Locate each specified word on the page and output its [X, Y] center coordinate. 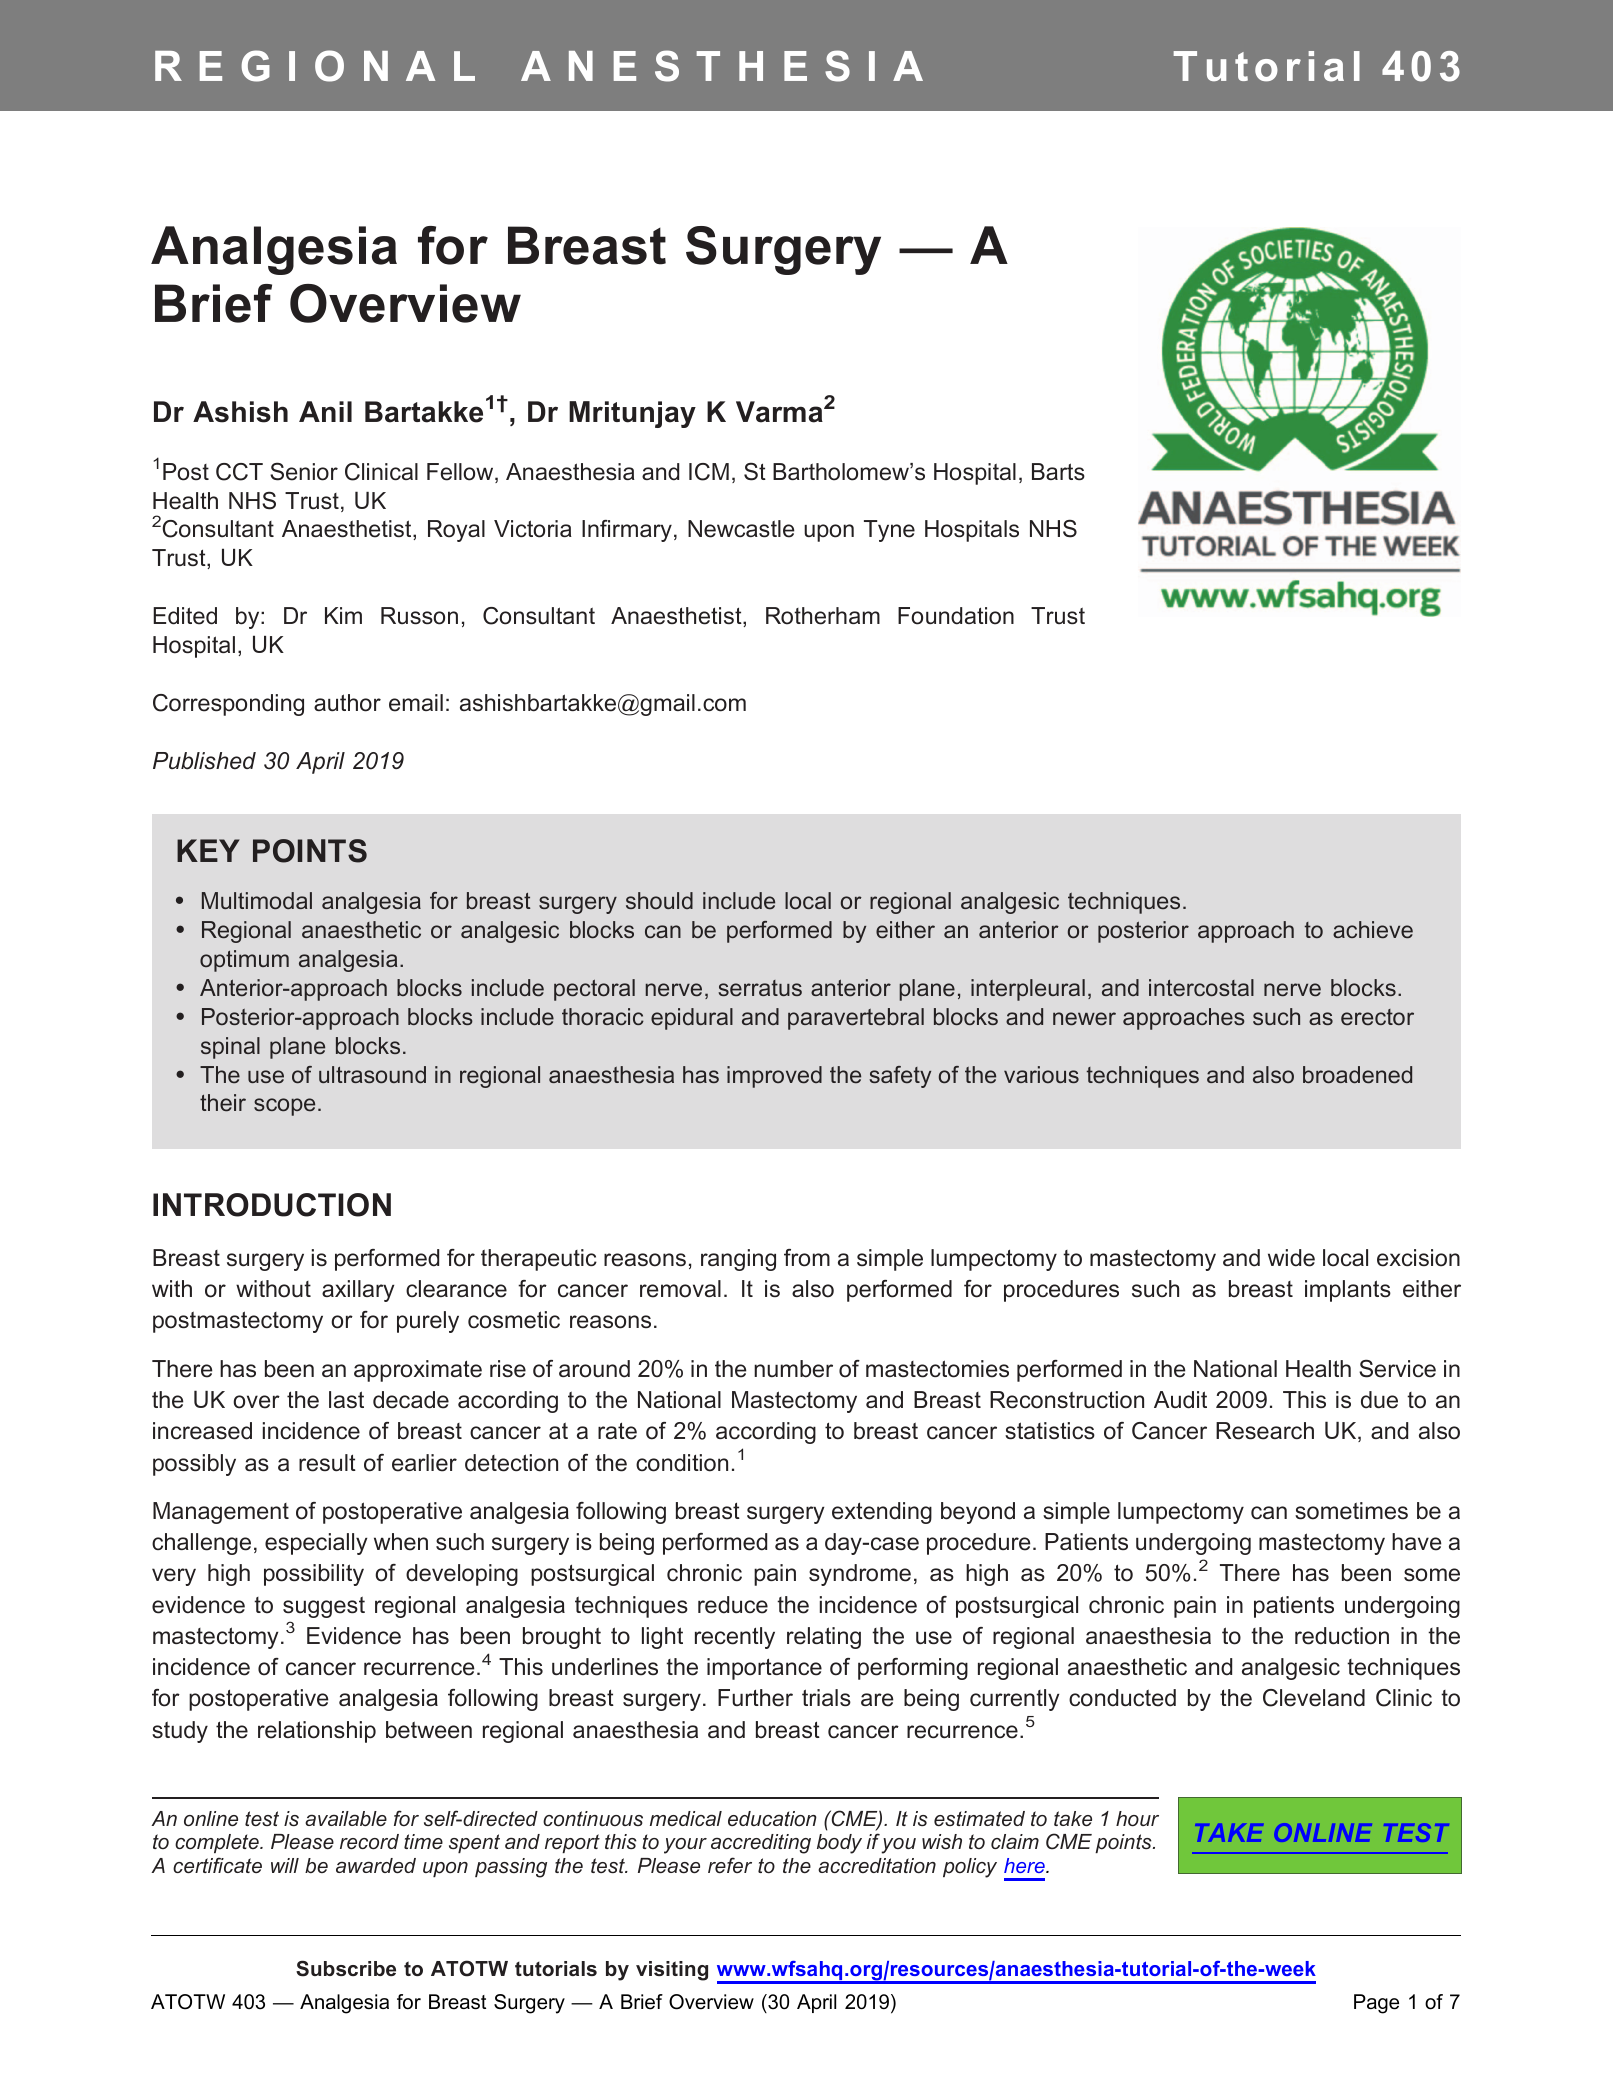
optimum [244, 961]
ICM [709, 472]
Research [1265, 1431]
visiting [672, 1971]
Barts [1058, 471]
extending [882, 1513]
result [327, 1463]
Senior [304, 471]
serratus [760, 988]
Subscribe [346, 1968]
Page [1376, 2004]
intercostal [1201, 988]
